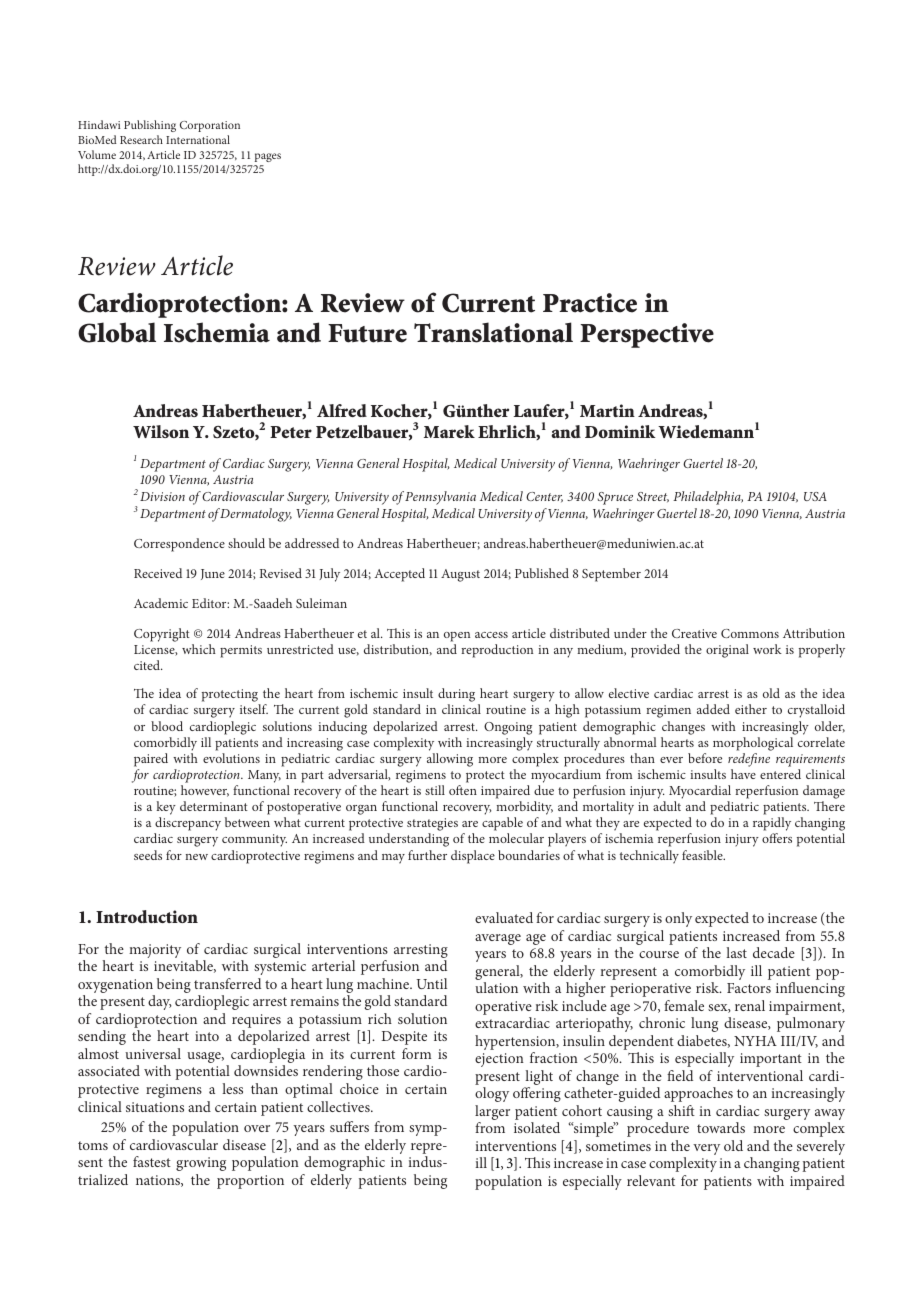  I want to click on Practice, so click(590, 303).
